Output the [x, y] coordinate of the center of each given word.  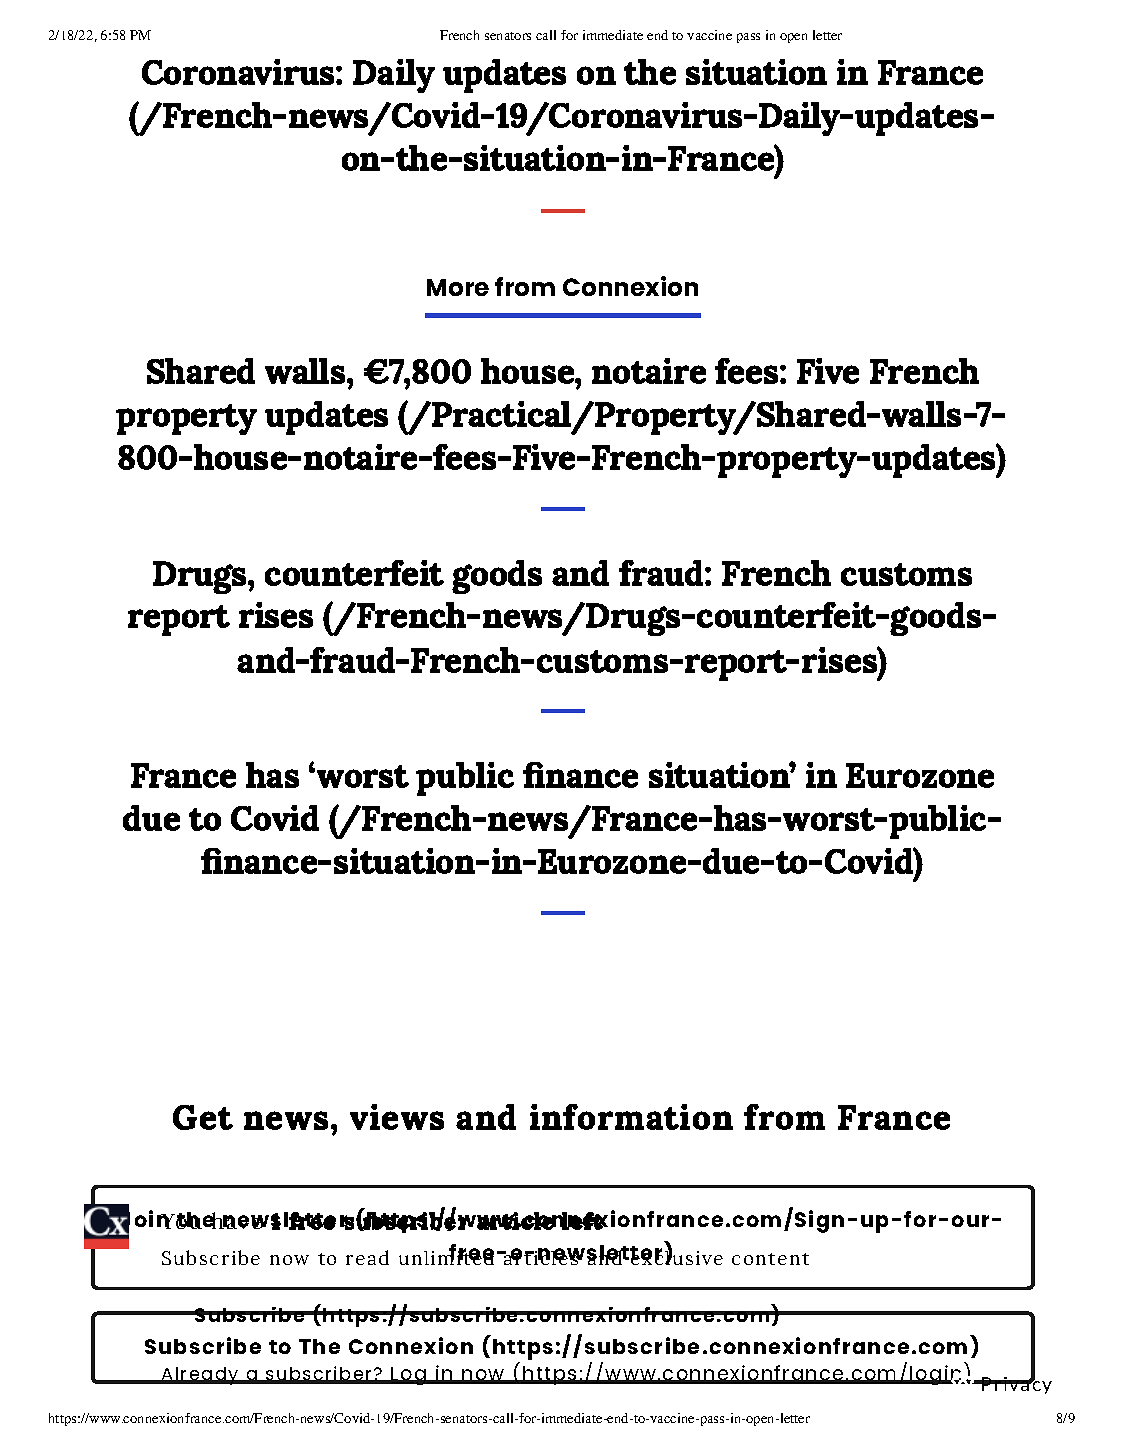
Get [203, 1117]
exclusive [676, 1256]
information [631, 1117]
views [397, 1117]
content [770, 1259]
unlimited [446, 1256]
